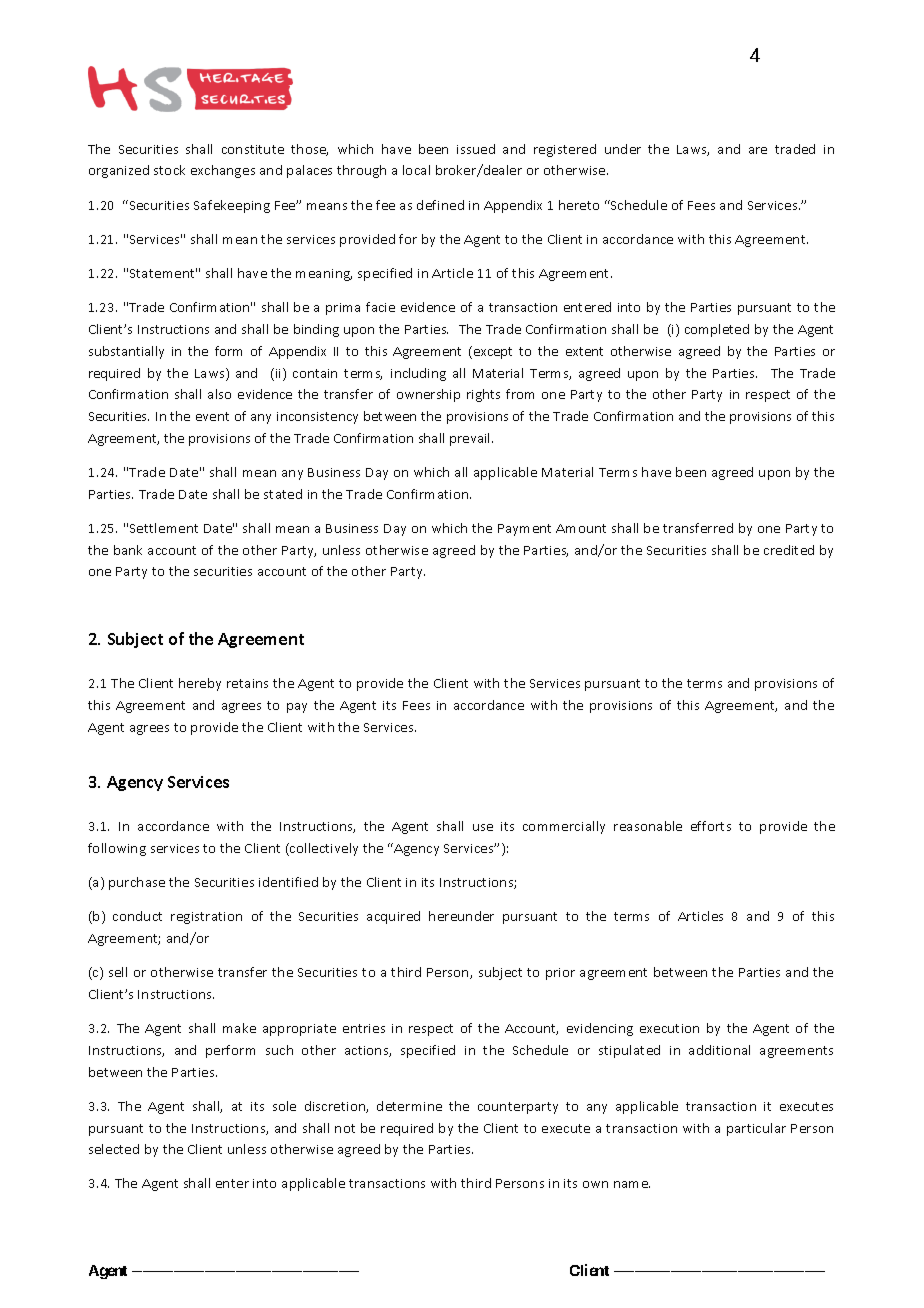 The width and height of the screenshot is (924, 1308). What do you see at coordinates (200, 684) in the screenshot?
I see `hereby` at bounding box center [200, 684].
